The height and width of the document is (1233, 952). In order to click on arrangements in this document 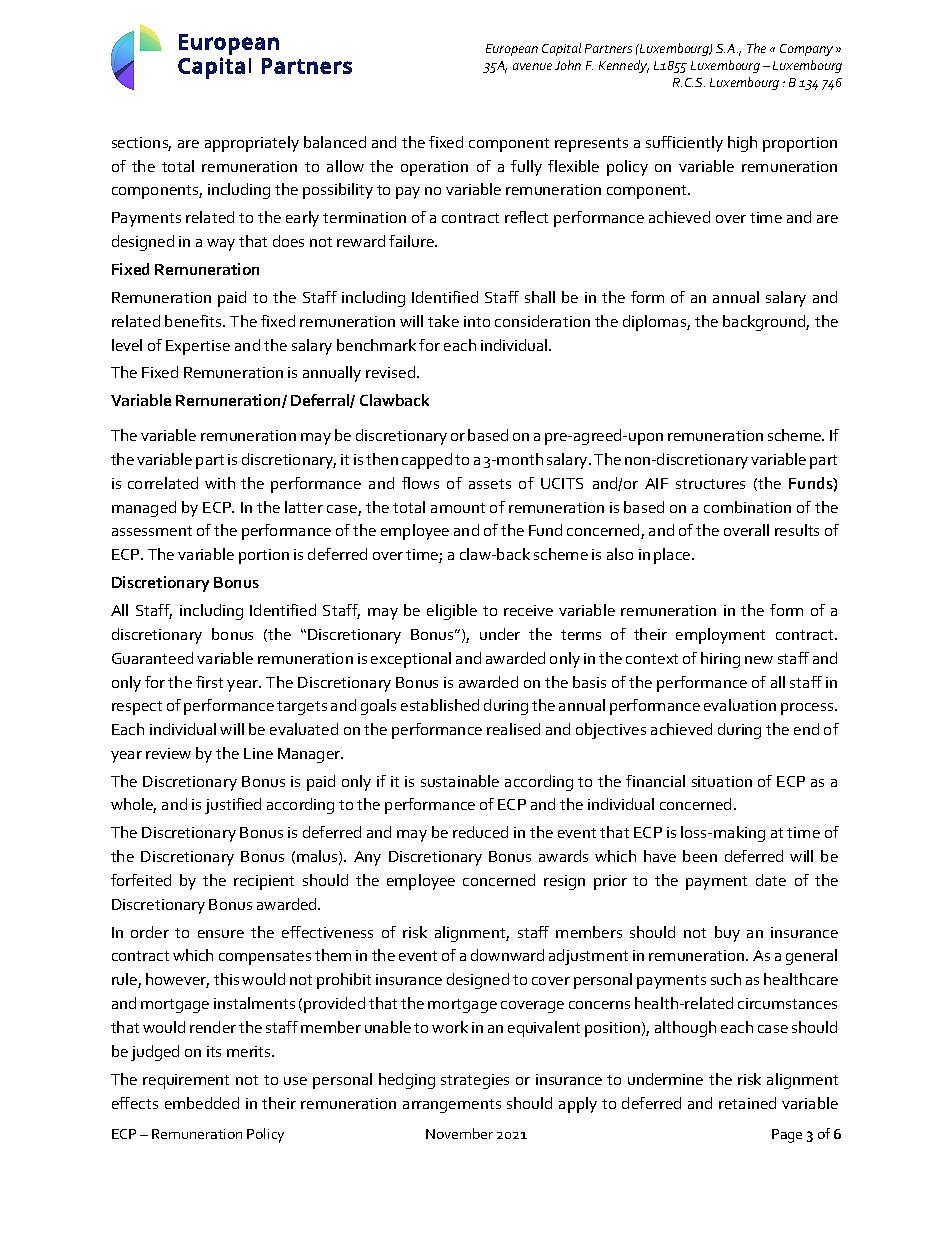, I will do `click(452, 1106)`.
